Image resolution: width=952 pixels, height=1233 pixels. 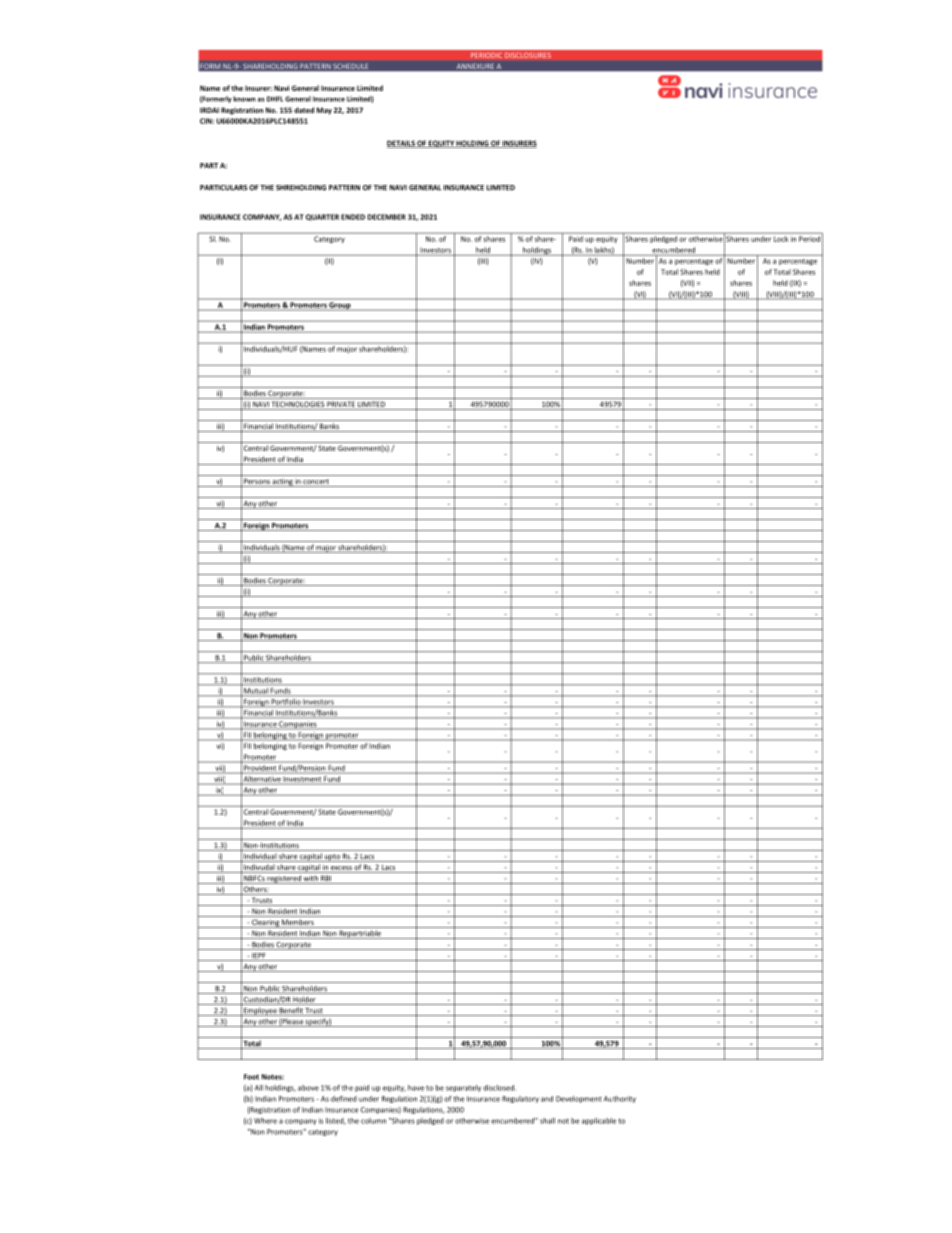 What do you see at coordinates (298, 405) in the document?
I see `TECHNOLOGIES` at bounding box center [298, 405].
